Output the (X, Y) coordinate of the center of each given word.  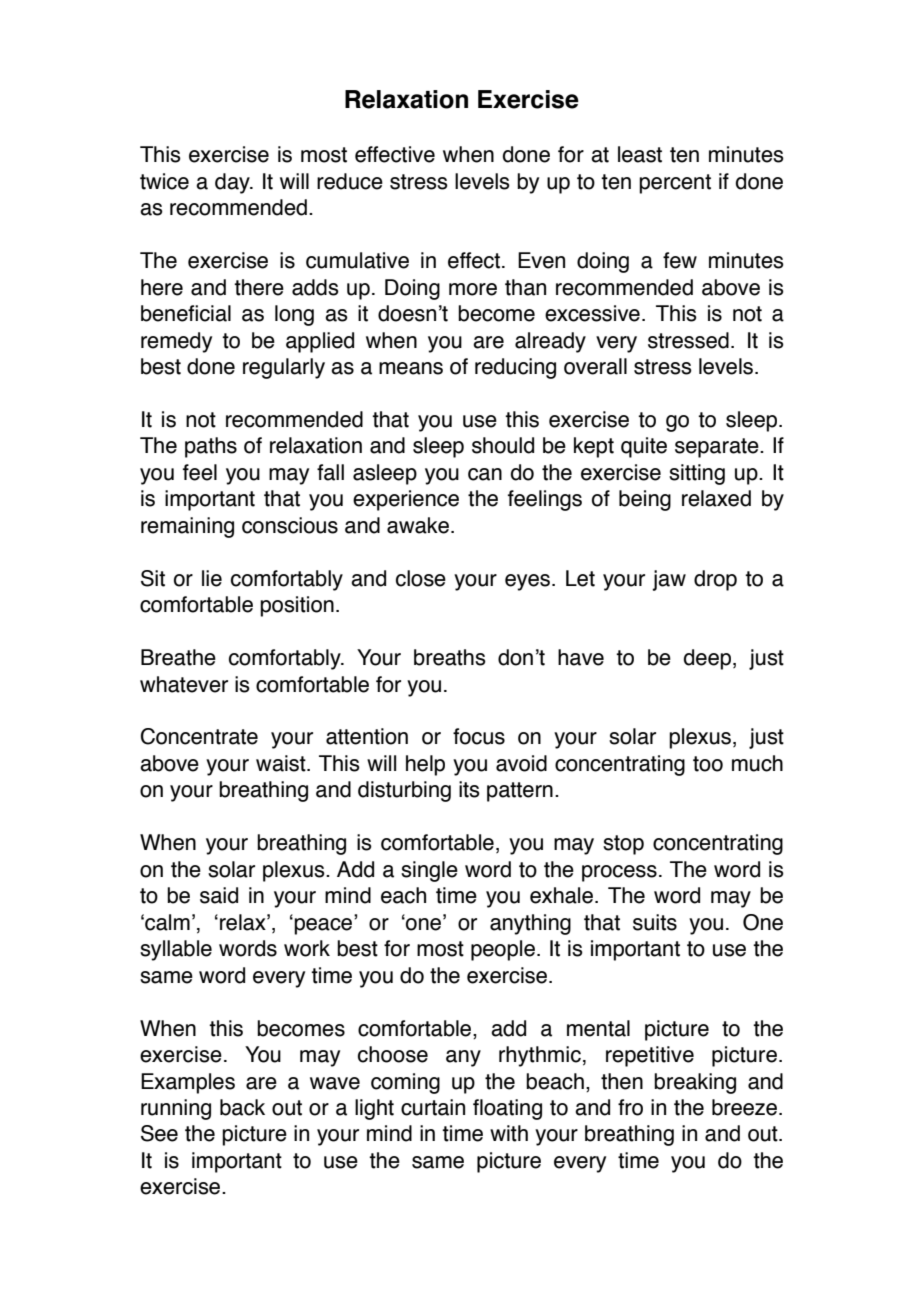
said (219, 895)
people (503, 950)
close (421, 578)
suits (655, 922)
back (242, 1107)
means (411, 368)
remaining (187, 527)
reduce (350, 181)
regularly (284, 368)
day (233, 183)
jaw (669, 580)
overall (595, 366)
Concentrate (199, 736)
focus (479, 736)
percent (675, 184)
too (708, 764)
